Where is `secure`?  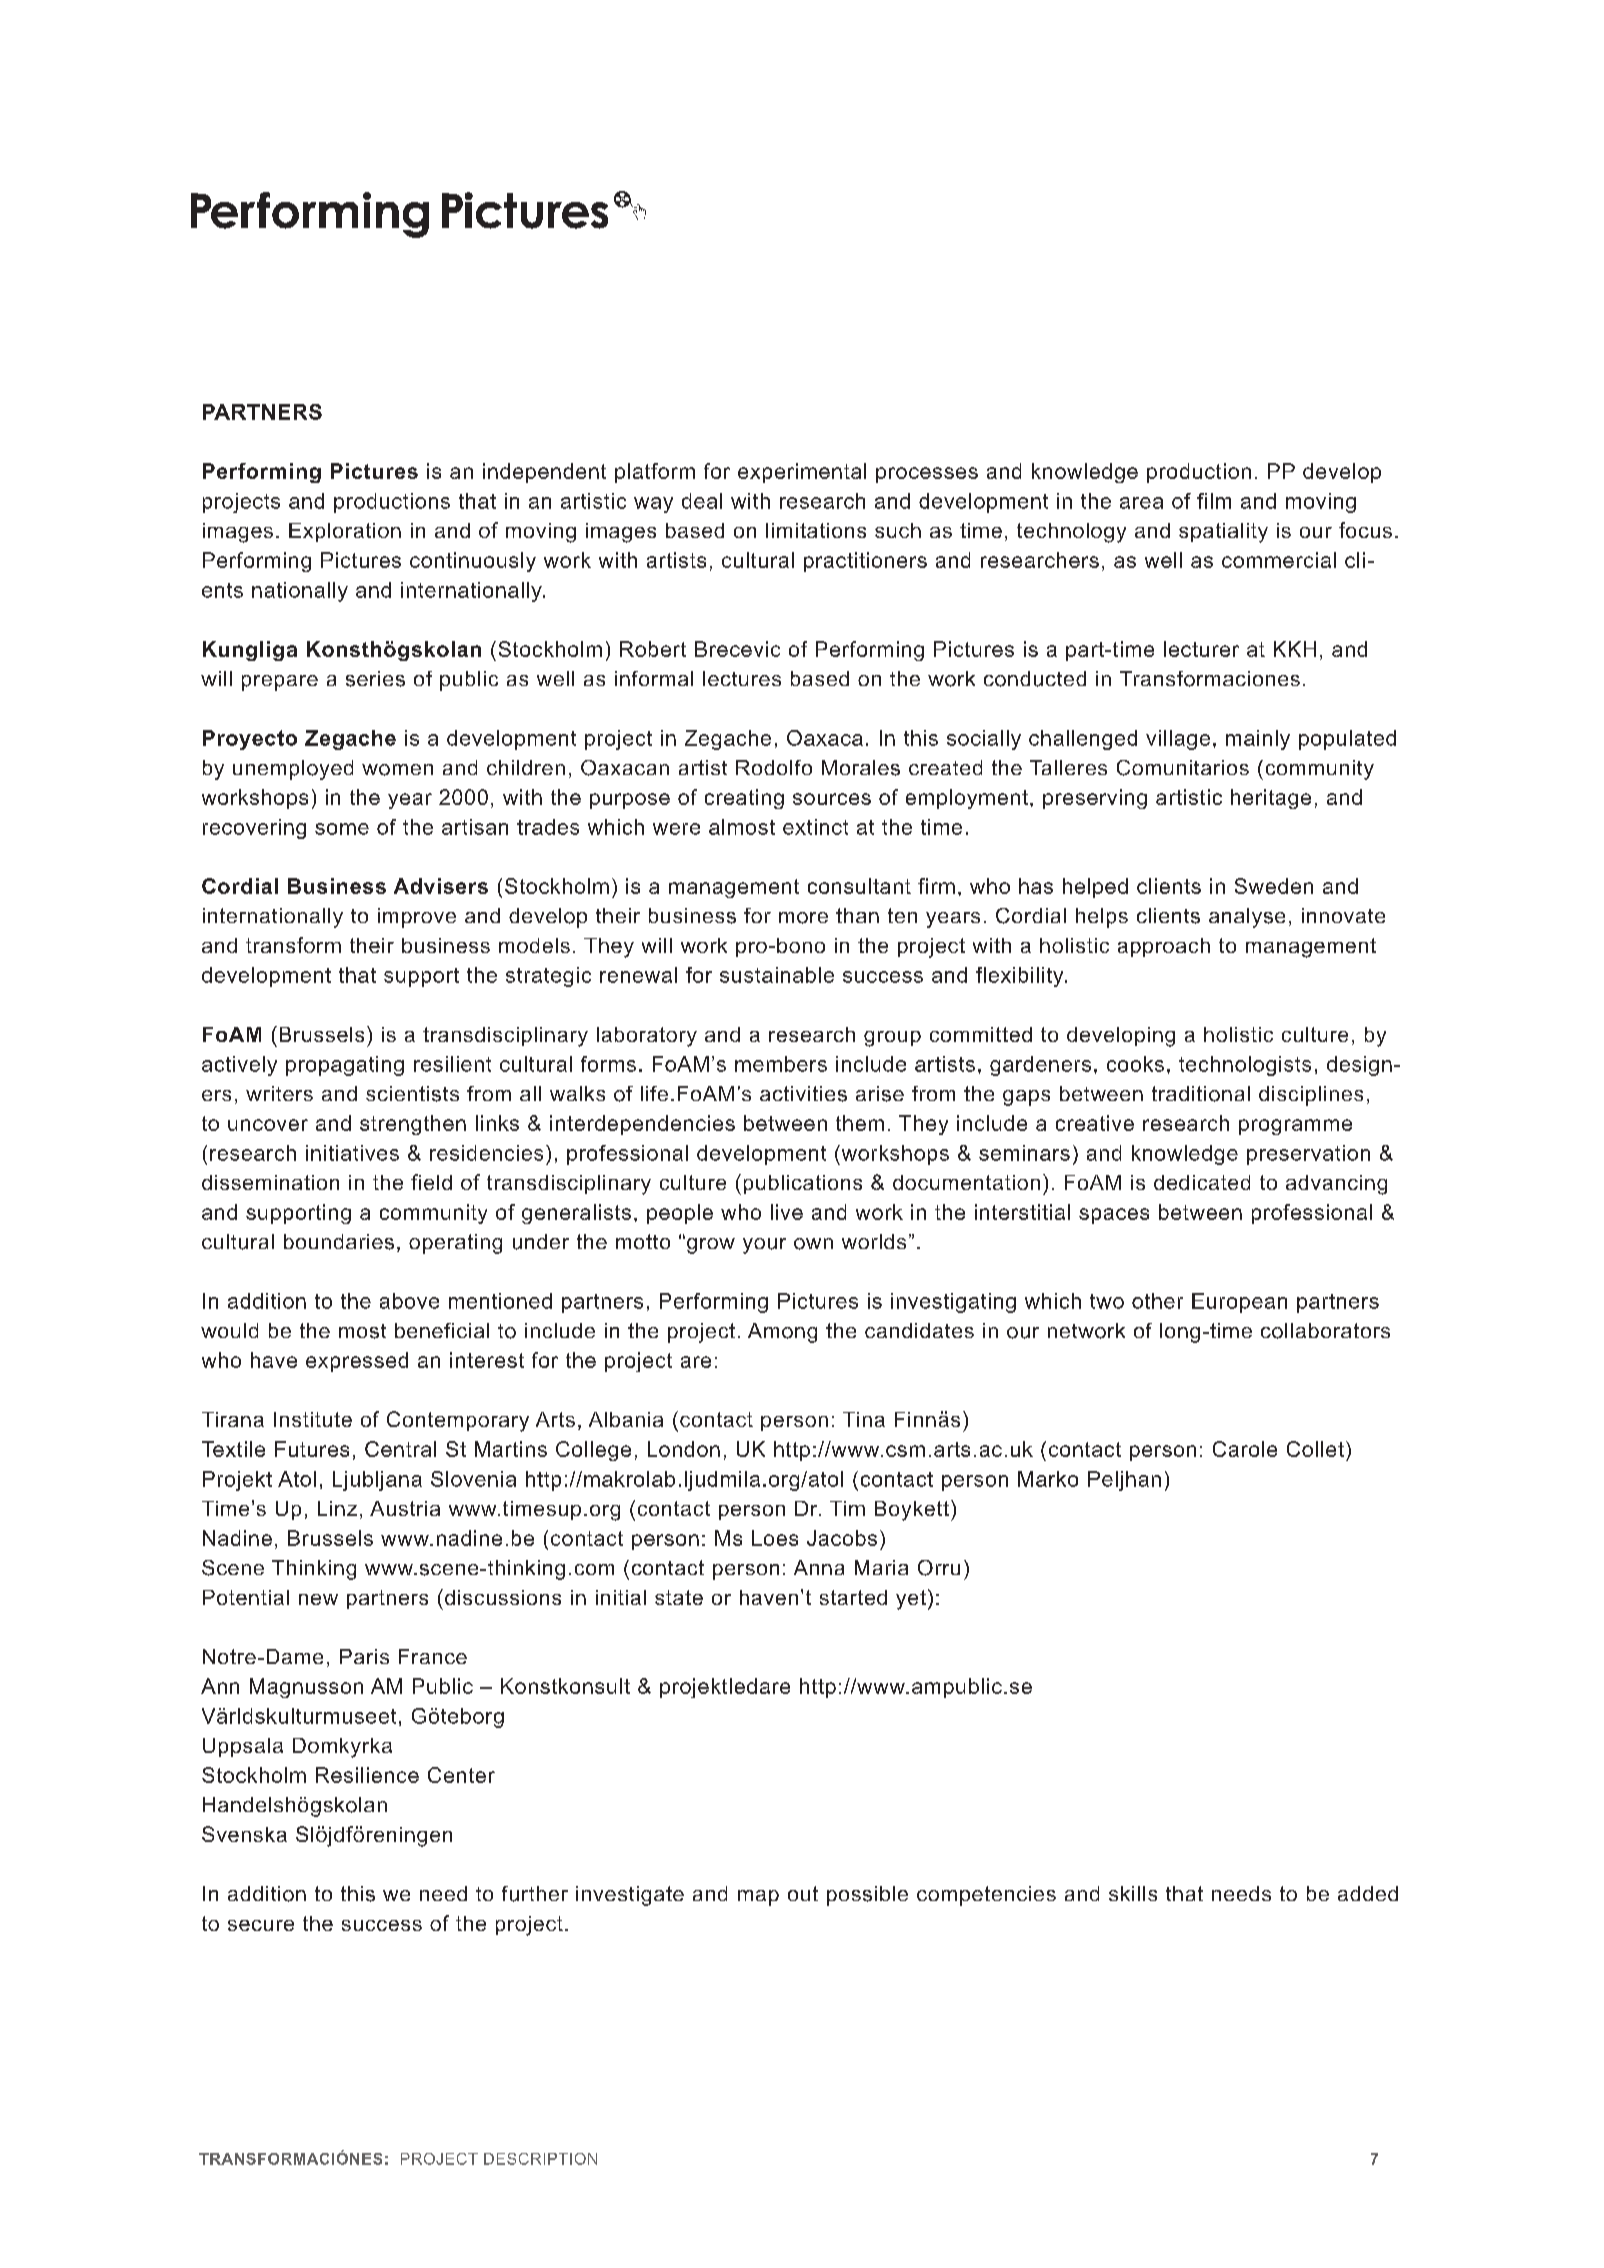 secure is located at coordinates (261, 1925).
